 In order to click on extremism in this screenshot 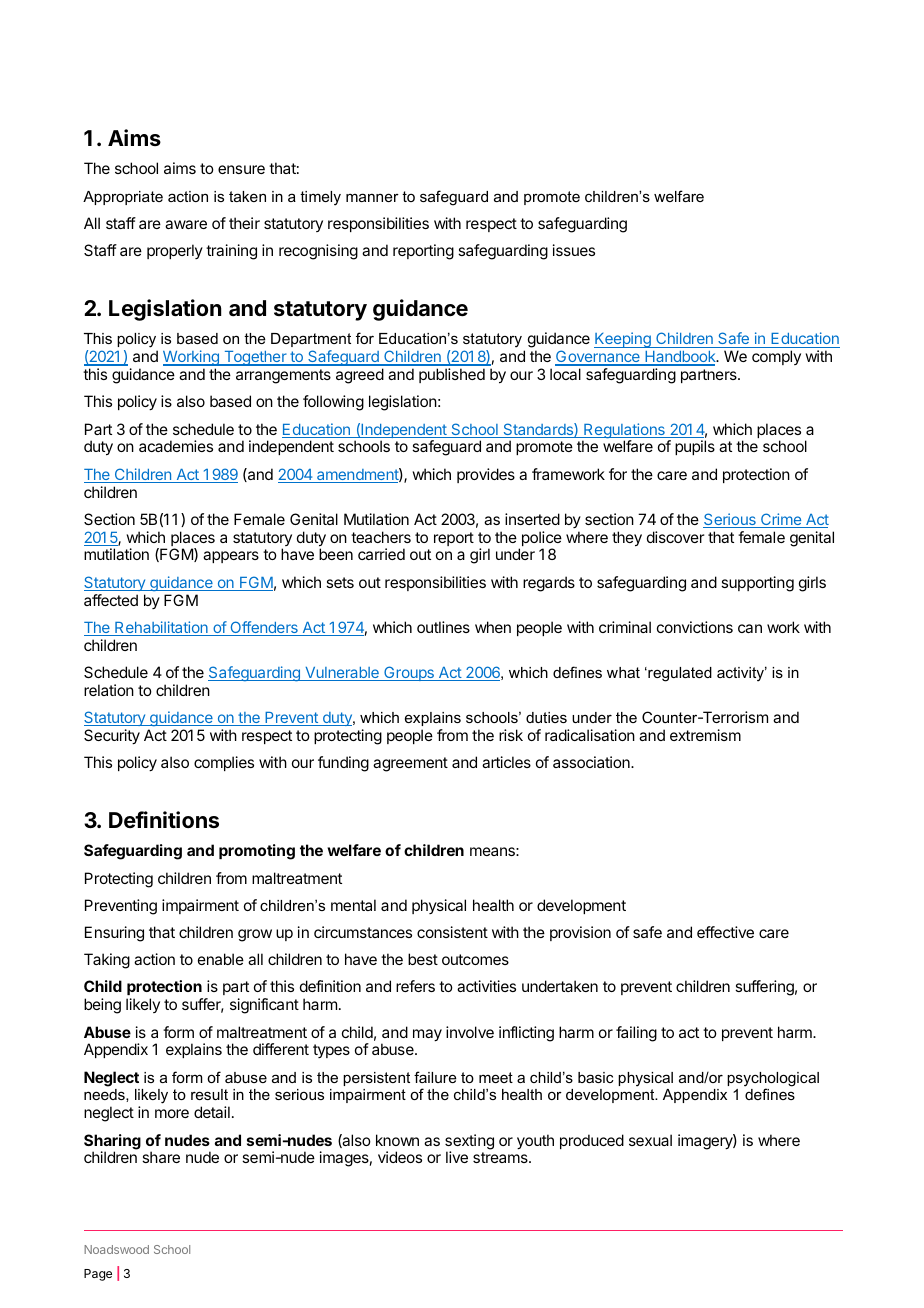, I will do `click(705, 735)`.
